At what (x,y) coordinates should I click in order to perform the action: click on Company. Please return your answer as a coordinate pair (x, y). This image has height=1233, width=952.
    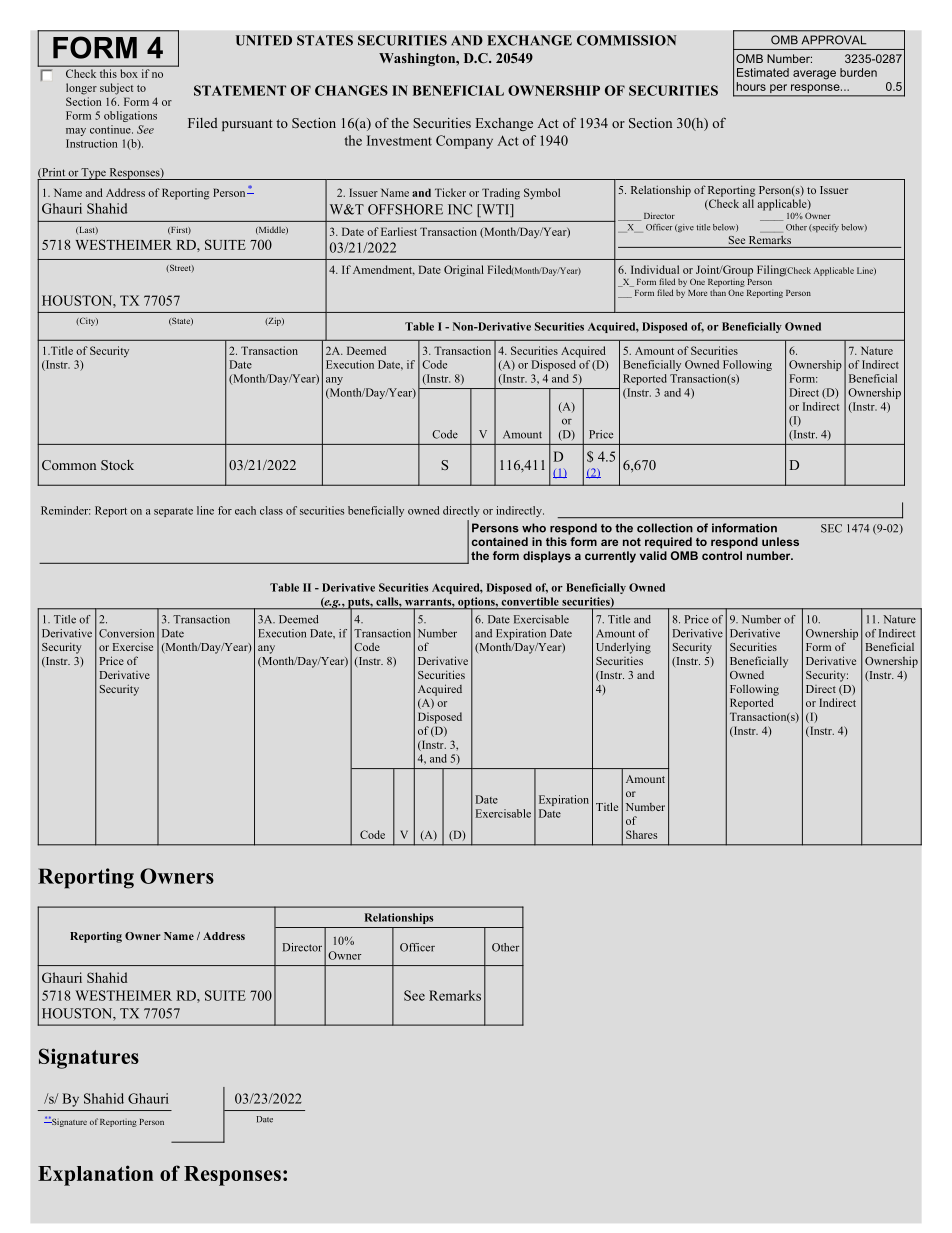
    Looking at the image, I should click on (464, 142).
